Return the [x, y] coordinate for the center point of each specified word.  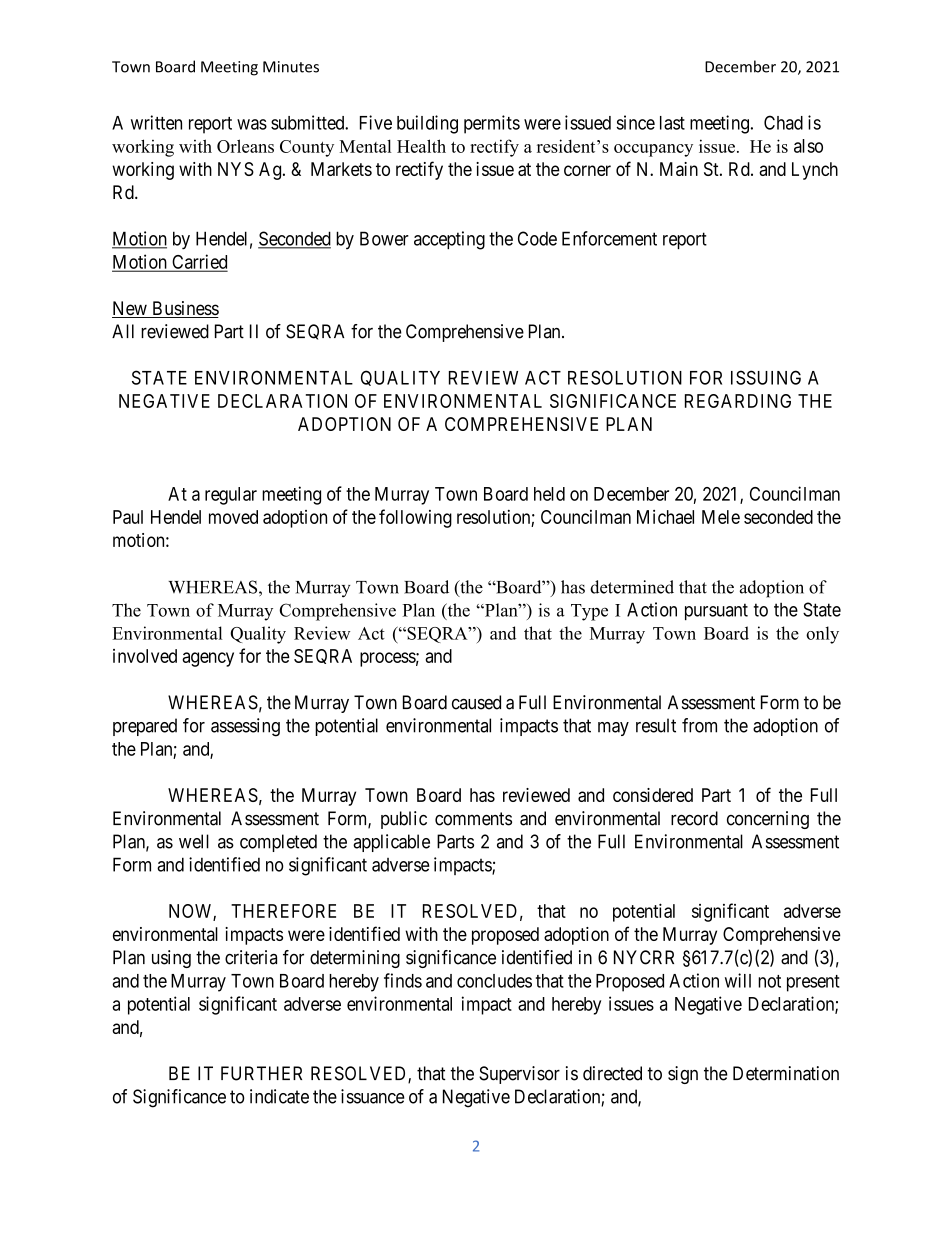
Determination [786, 1073]
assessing [245, 727]
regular [231, 496]
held [549, 494]
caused [476, 702]
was [252, 124]
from [699, 725]
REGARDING [738, 401]
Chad [783, 122]
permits [492, 124]
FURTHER [261, 1073]
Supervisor [519, 1075]
